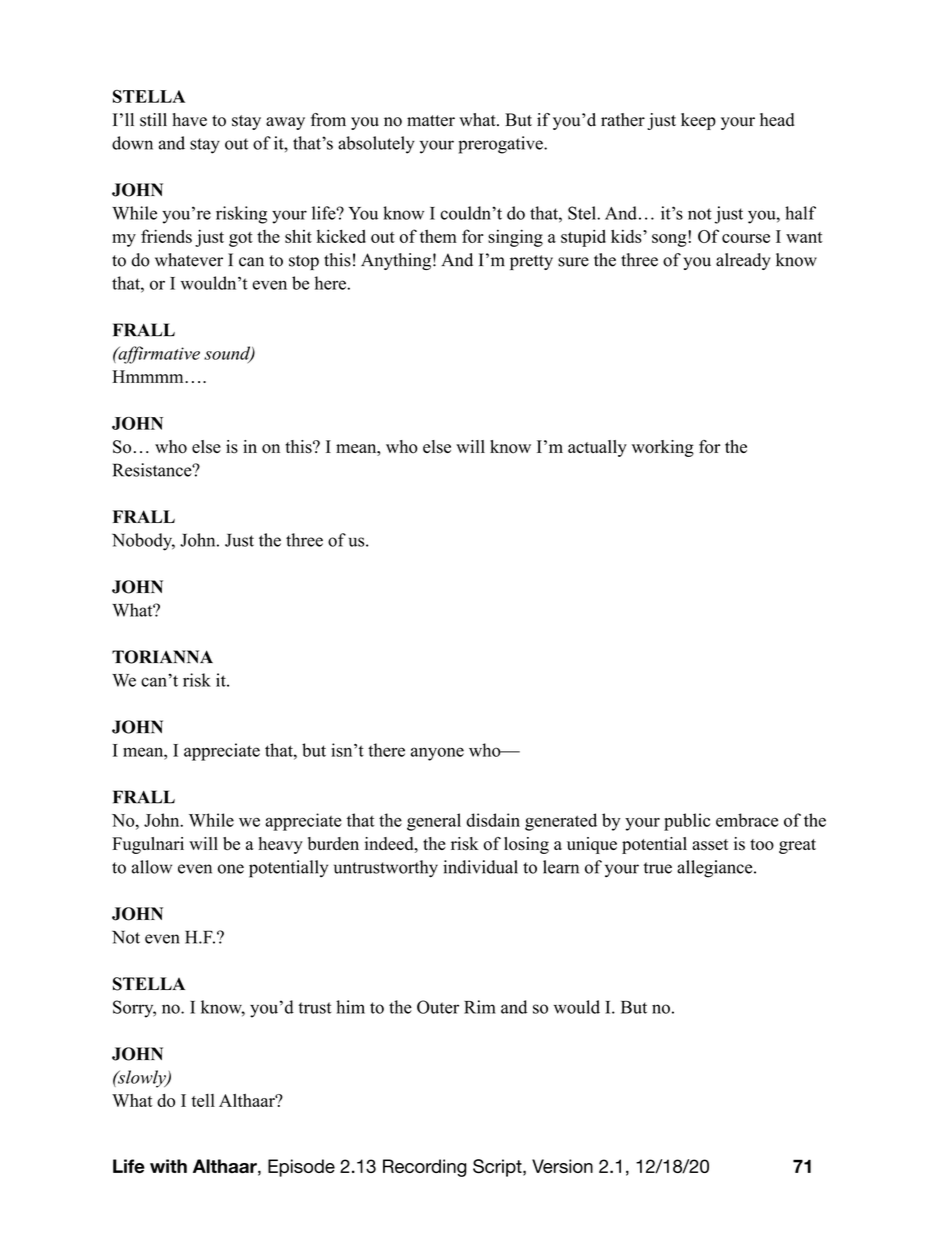 The image size is (952, 1233). Describe the element at coordinates (437, 754) in the page. I see `anyone` at that location.
